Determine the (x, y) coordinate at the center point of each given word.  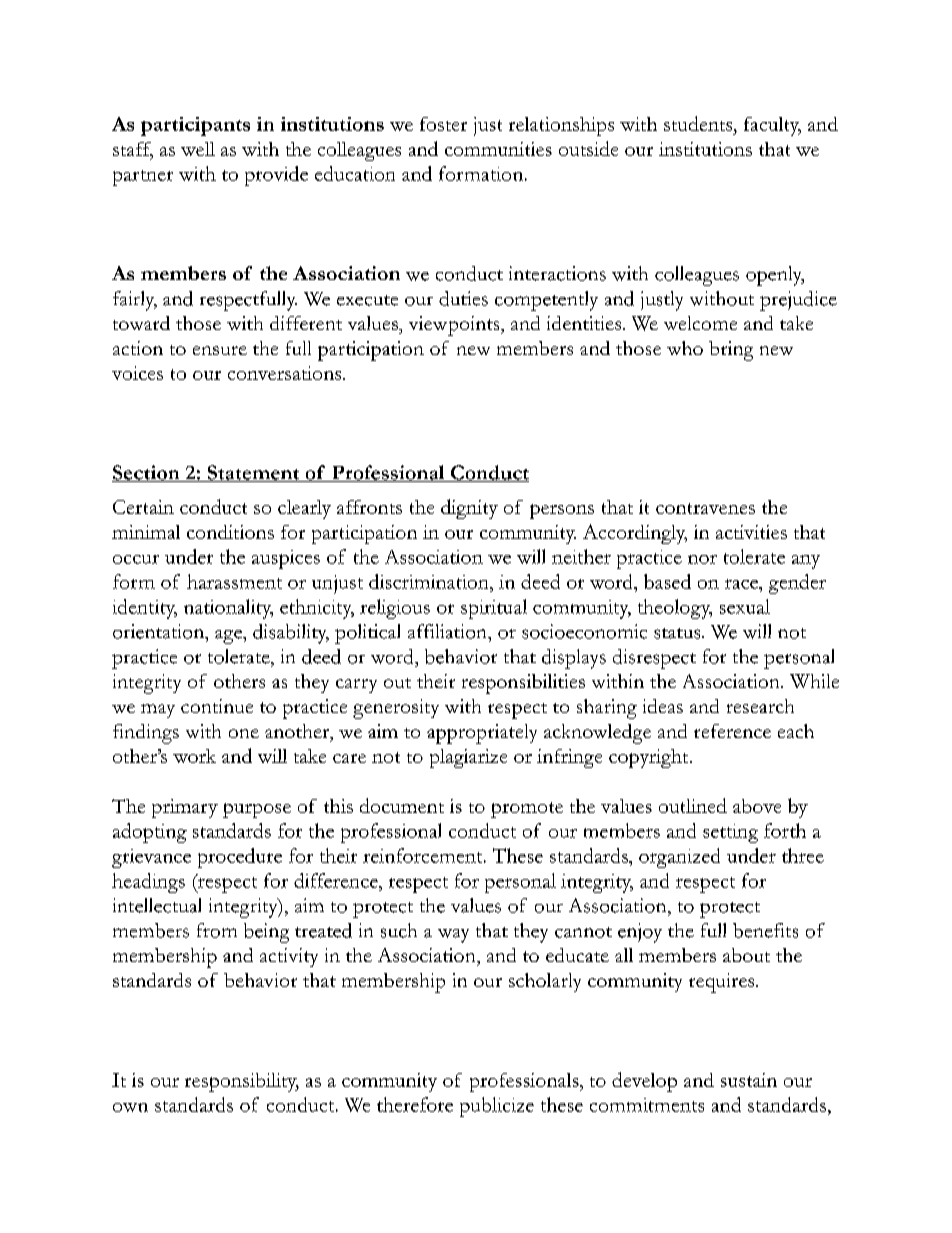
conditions (230, 532)
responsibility (242, 1082)
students (699, 123)
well (198, 149)
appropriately (482, 734)
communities (498, 149)
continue (217, 706)
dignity (469, 509)
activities (751, 532)
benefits (765, 930)
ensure (220, 350)
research (760, 706)
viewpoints (455, 326)
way (453, 936)
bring (731, 351)
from (217, 930)
